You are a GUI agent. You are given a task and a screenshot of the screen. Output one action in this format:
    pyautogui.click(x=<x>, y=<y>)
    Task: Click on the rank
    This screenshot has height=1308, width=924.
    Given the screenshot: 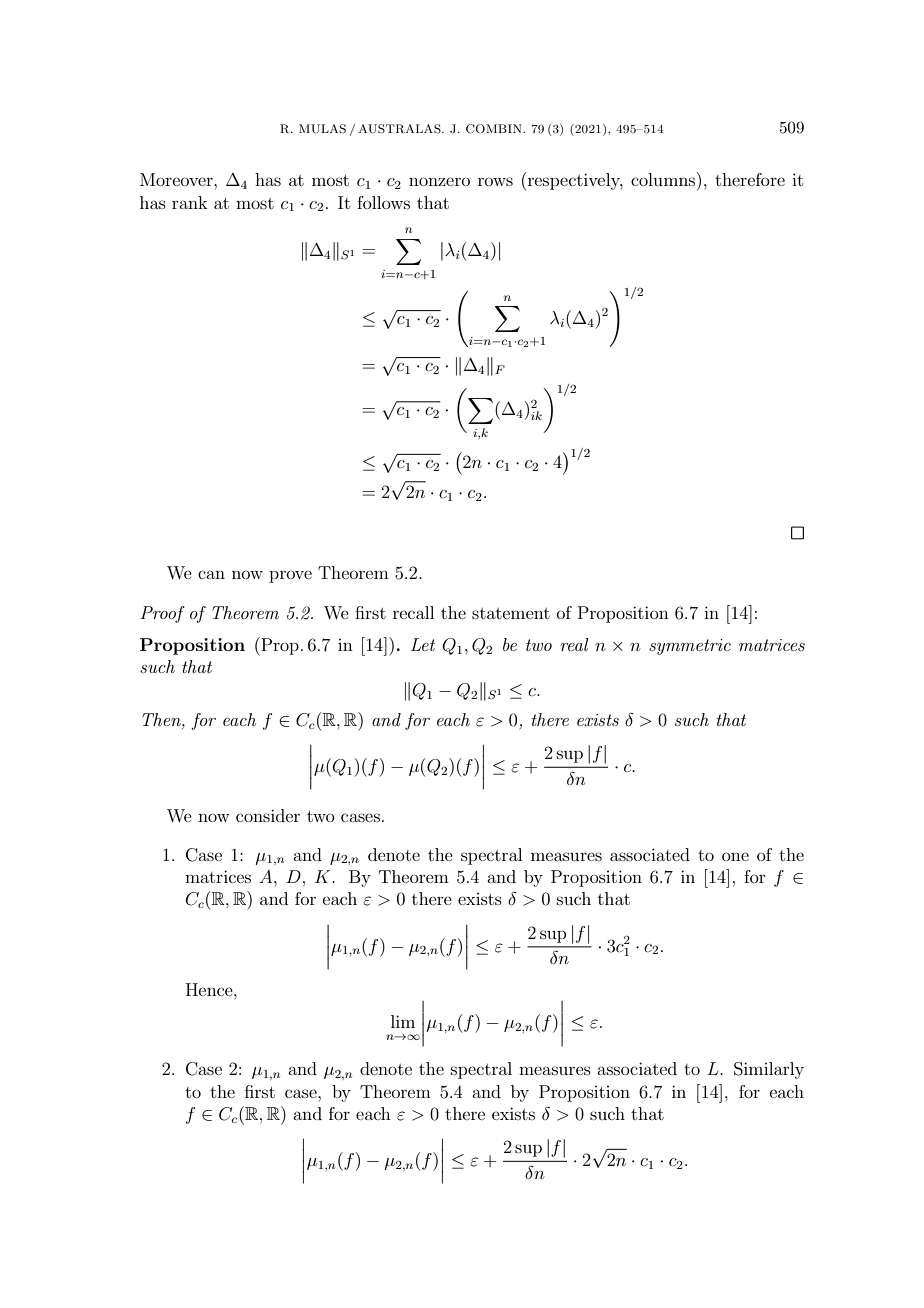 What is the action you would take?
    pyautogui.click(x=190, y=202)
